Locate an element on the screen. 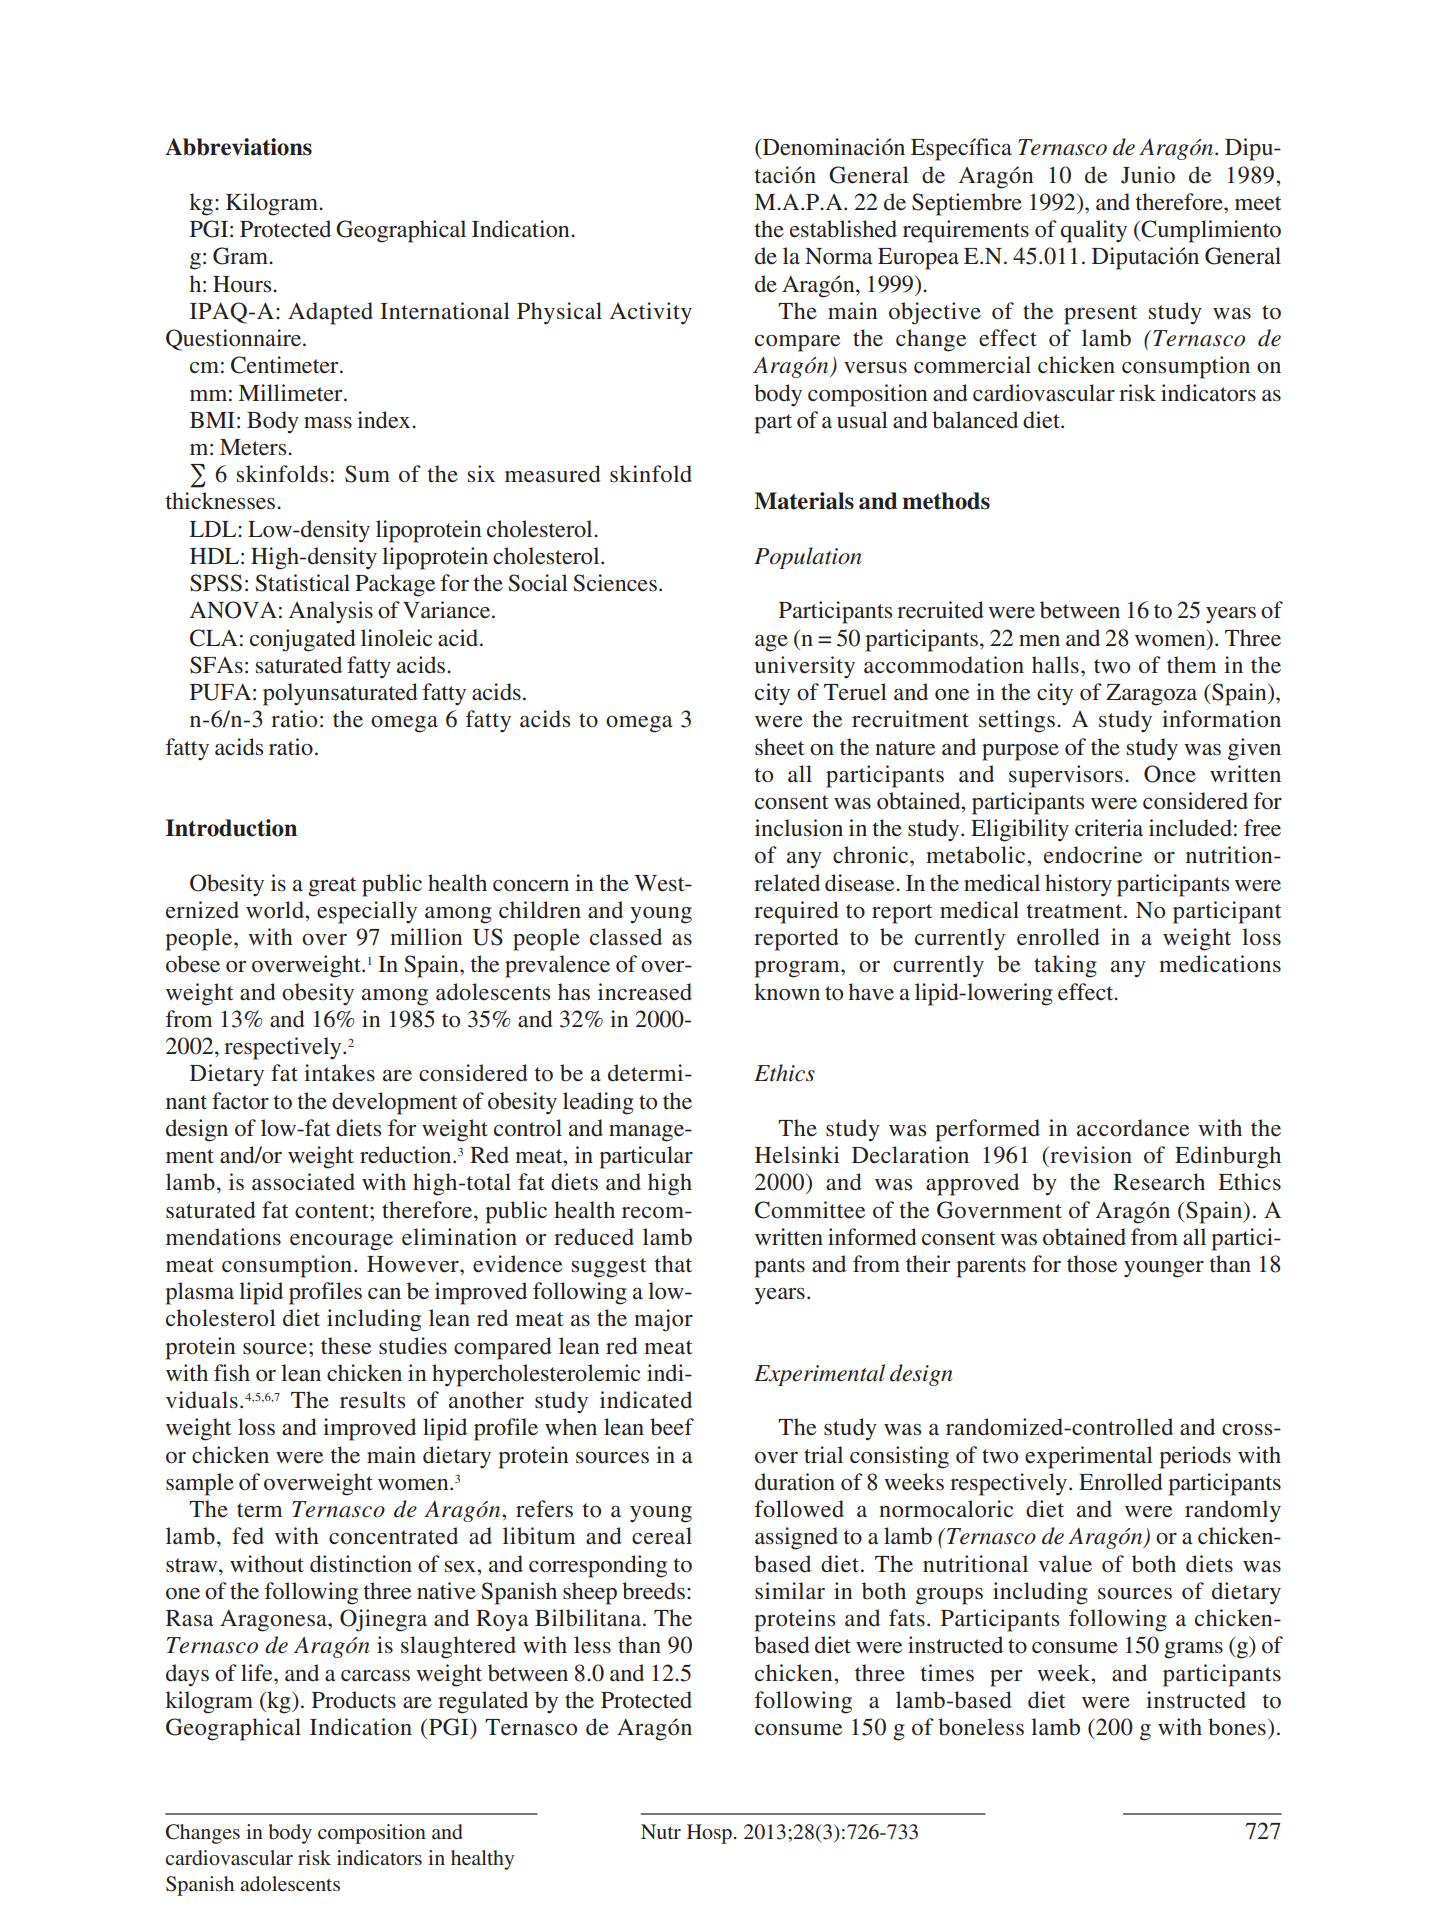 This screenshot has height=1930, width=1447. established is located at coordinates (843, 229).
